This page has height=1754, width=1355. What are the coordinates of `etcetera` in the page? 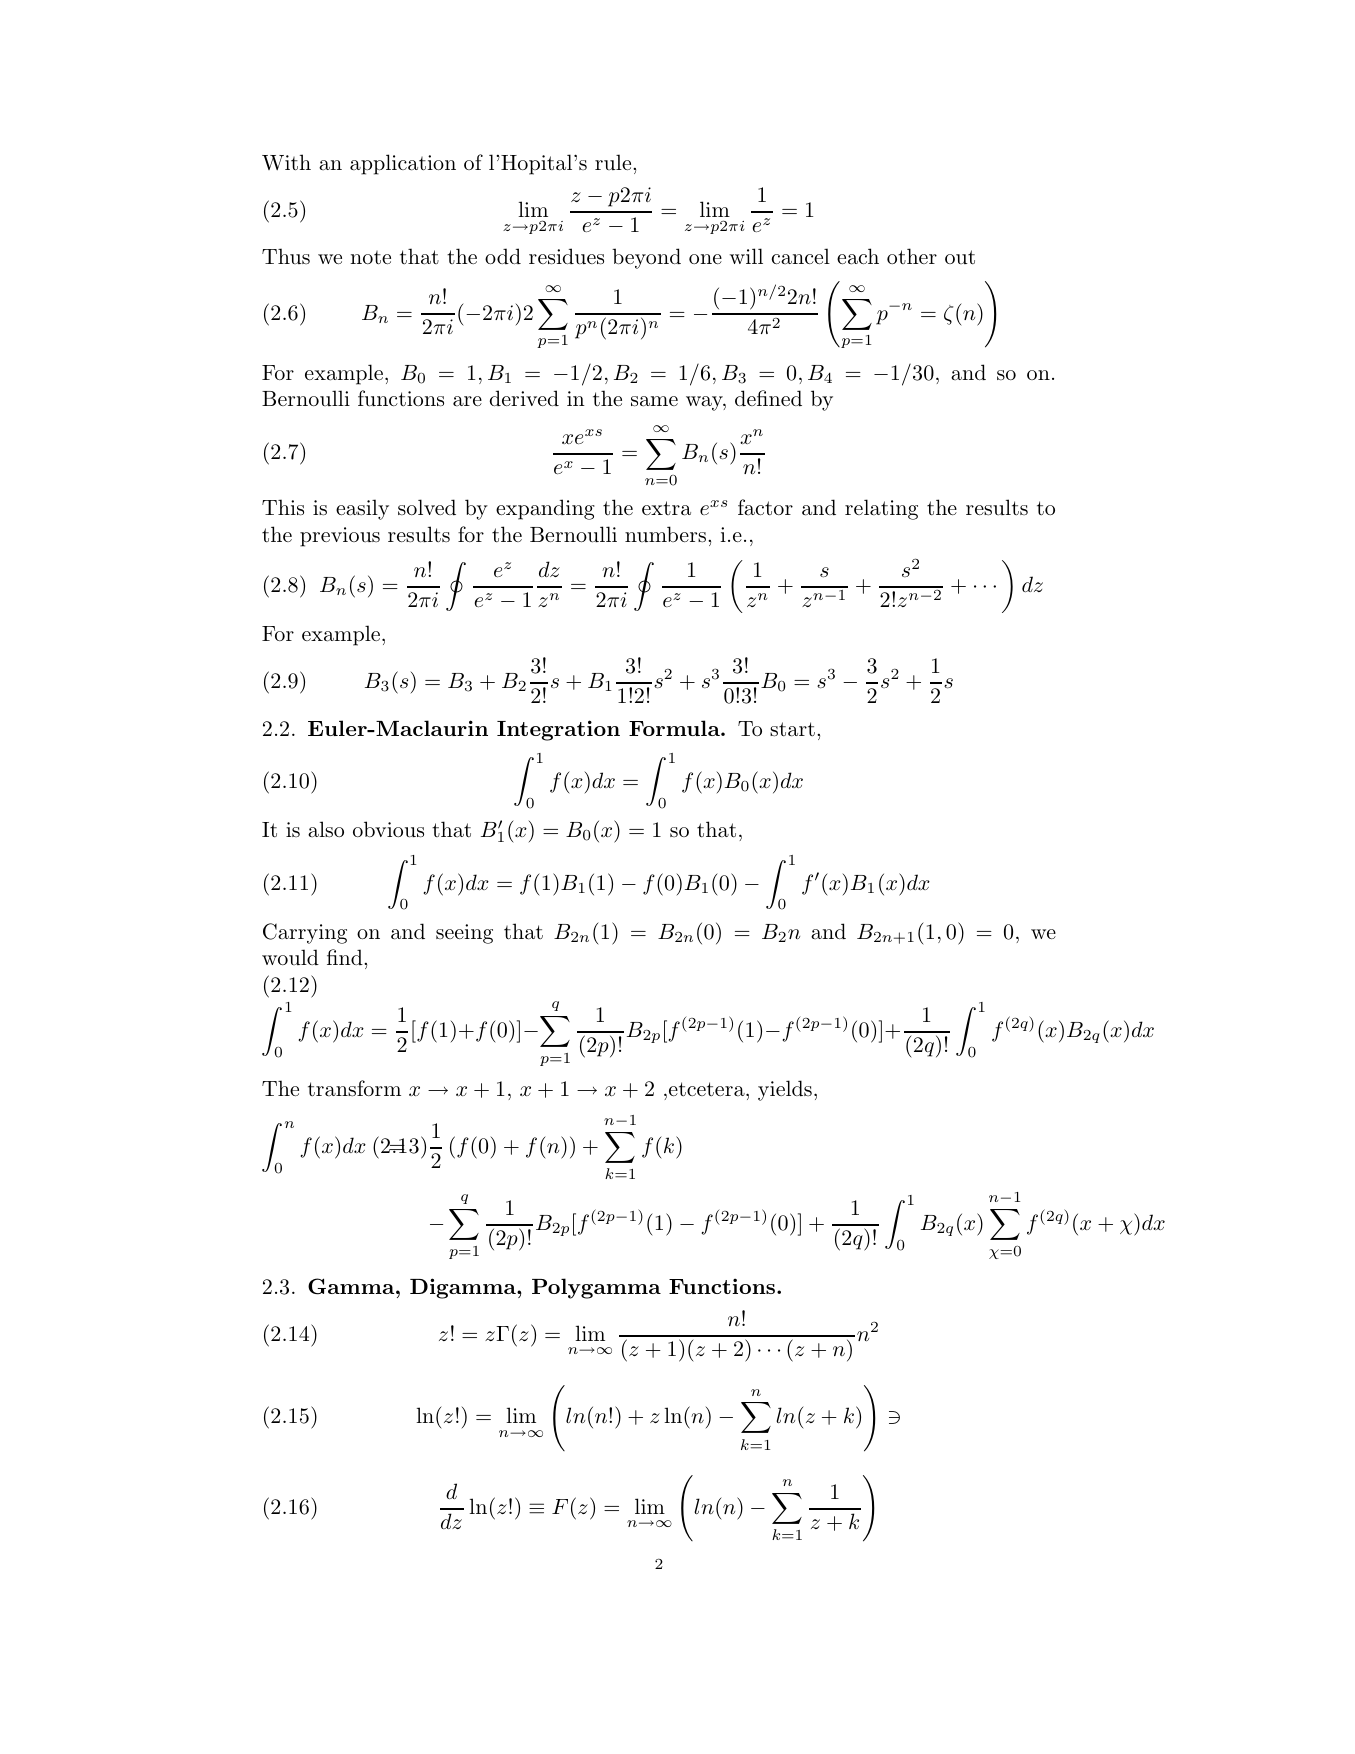 It's located at (708, 1089).
